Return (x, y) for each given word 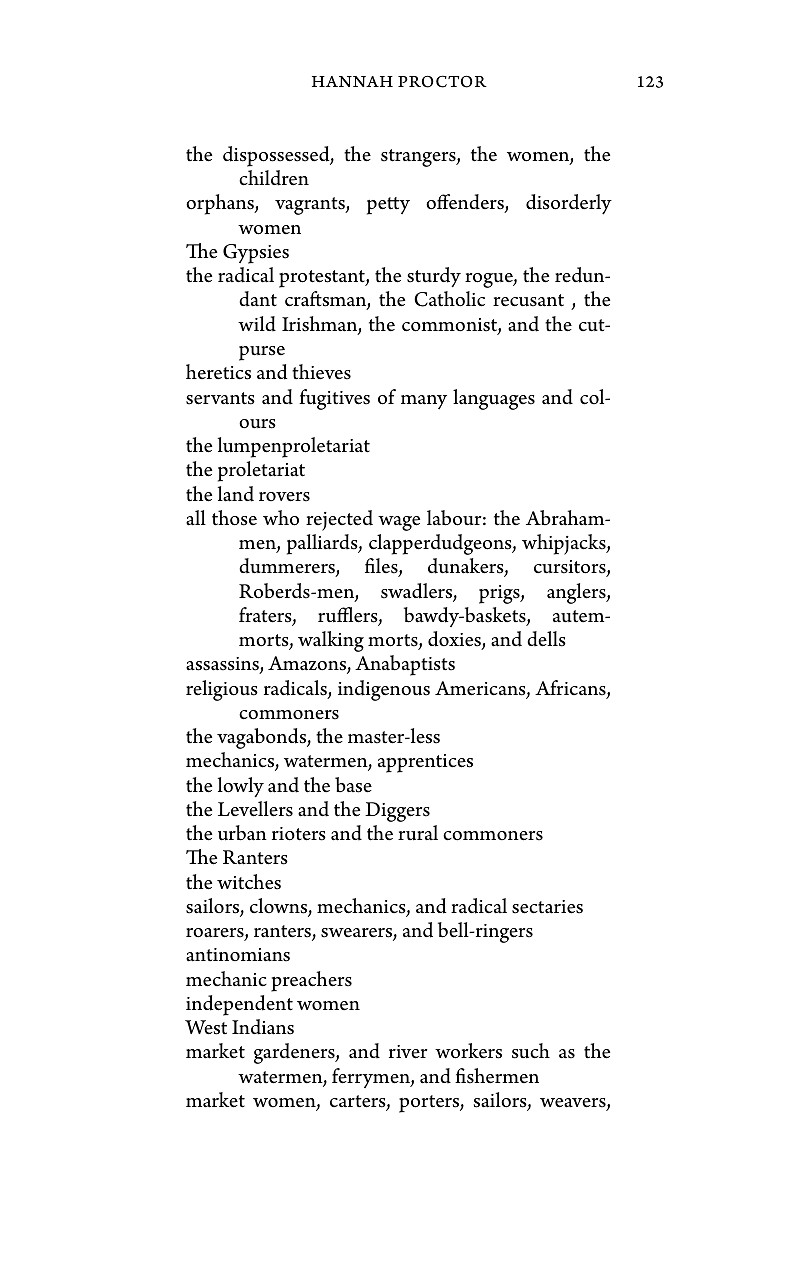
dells (546, 639)
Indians (263, 1027)
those (234, 518)
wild (257, 323)
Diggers (397, 812)
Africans (571, 689)
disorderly (569, 204)
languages (494, 399)
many (424, 402)
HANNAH (352, 81)
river (408, 1052)
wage (399, 523)
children (274, 178)
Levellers (255, 809)
